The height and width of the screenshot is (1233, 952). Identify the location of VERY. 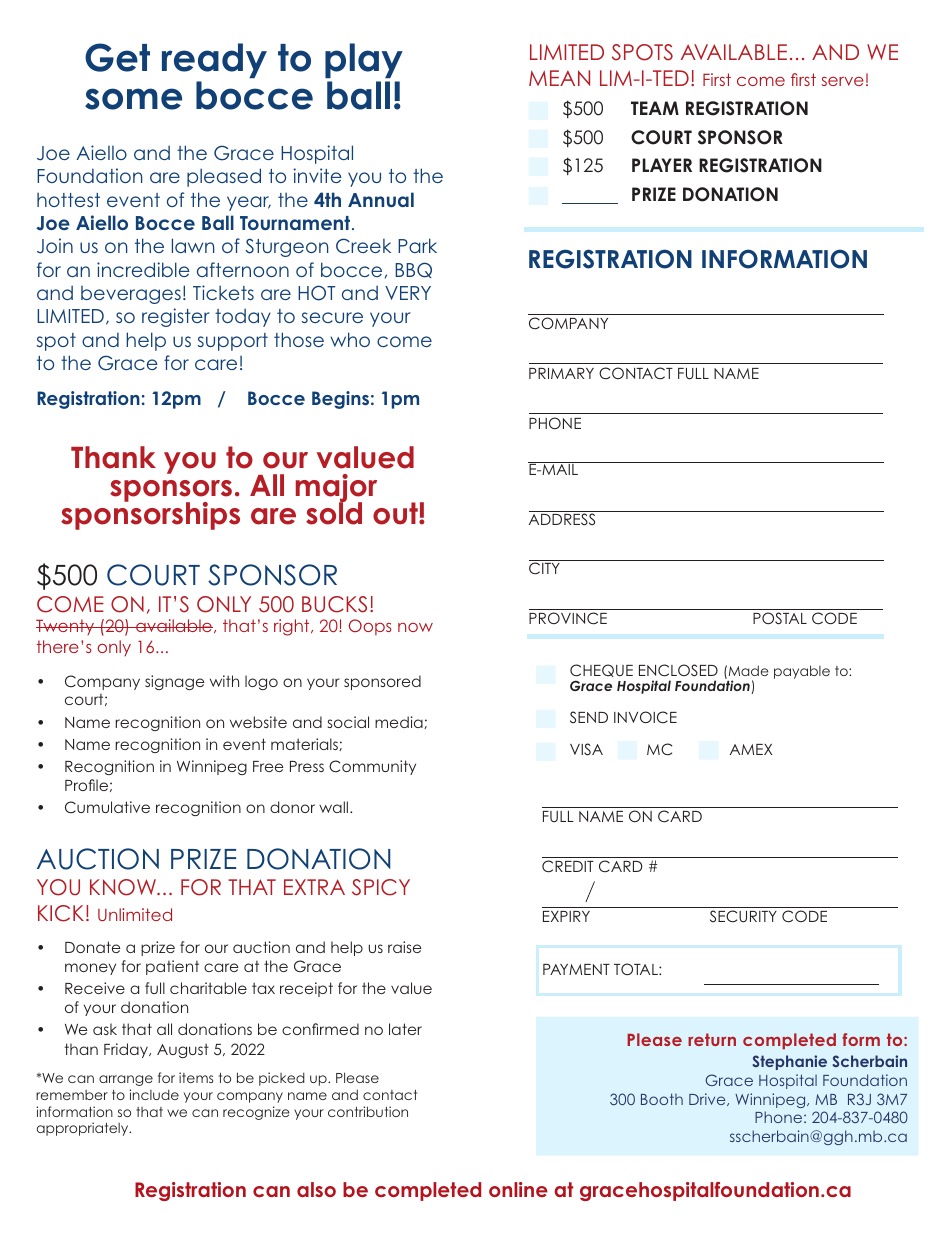
(408, 293).
